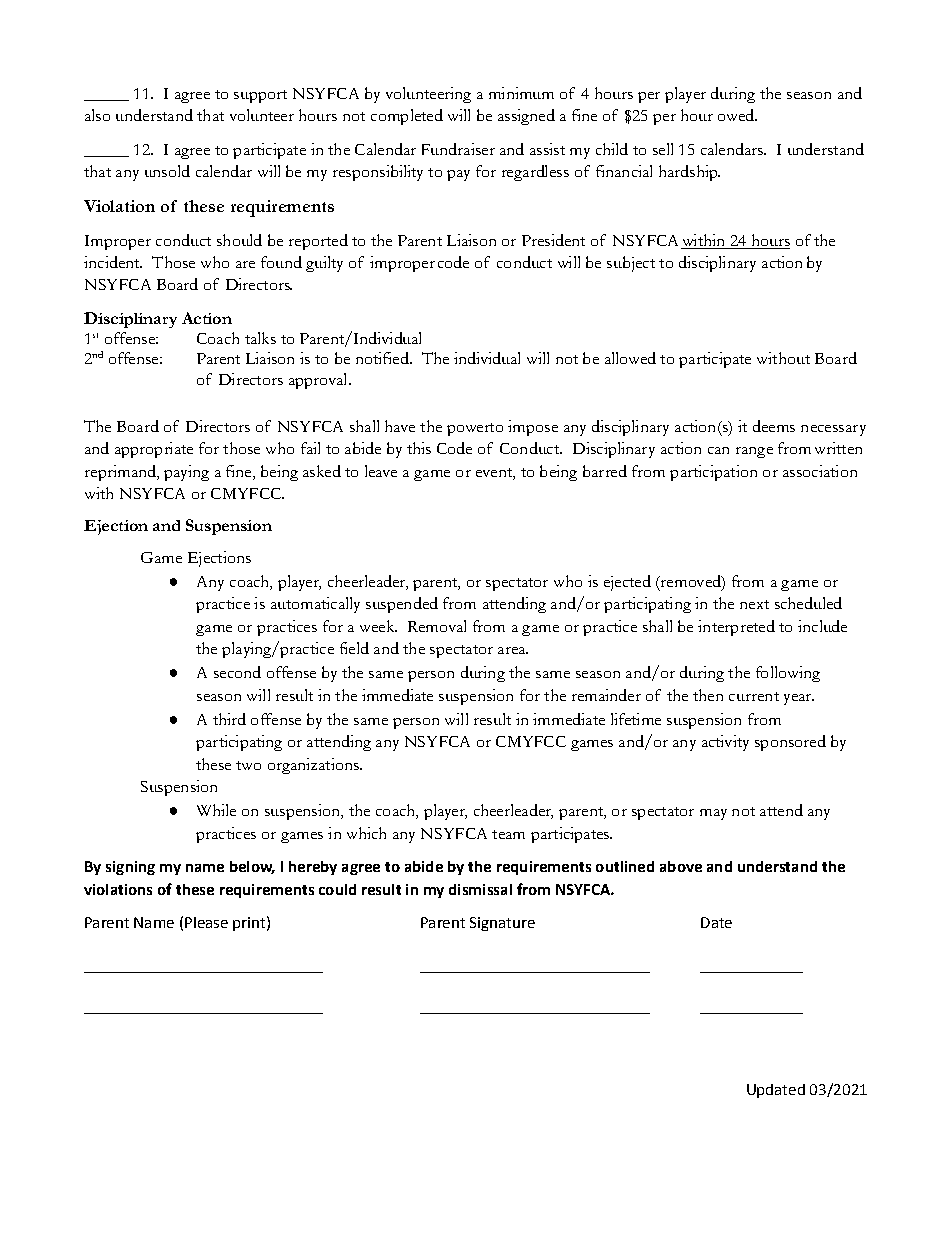 This screenshot has height=1233, width=952. What do you see at coordinates (437, 626) in the screenshot?
I see `Removal` at bounding box center [437, 626].
